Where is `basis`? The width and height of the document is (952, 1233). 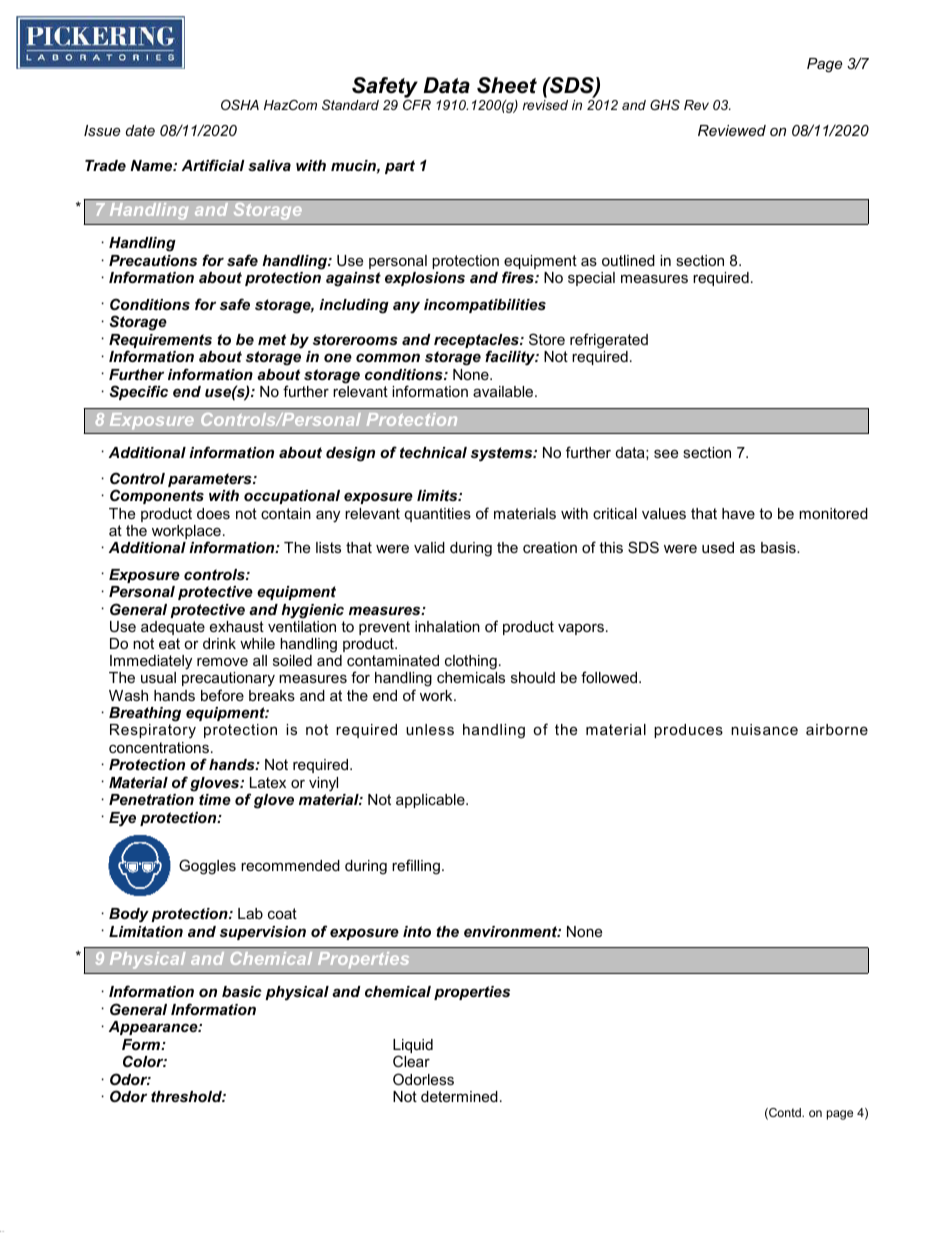
basis is located at coordinates (779, 547).
